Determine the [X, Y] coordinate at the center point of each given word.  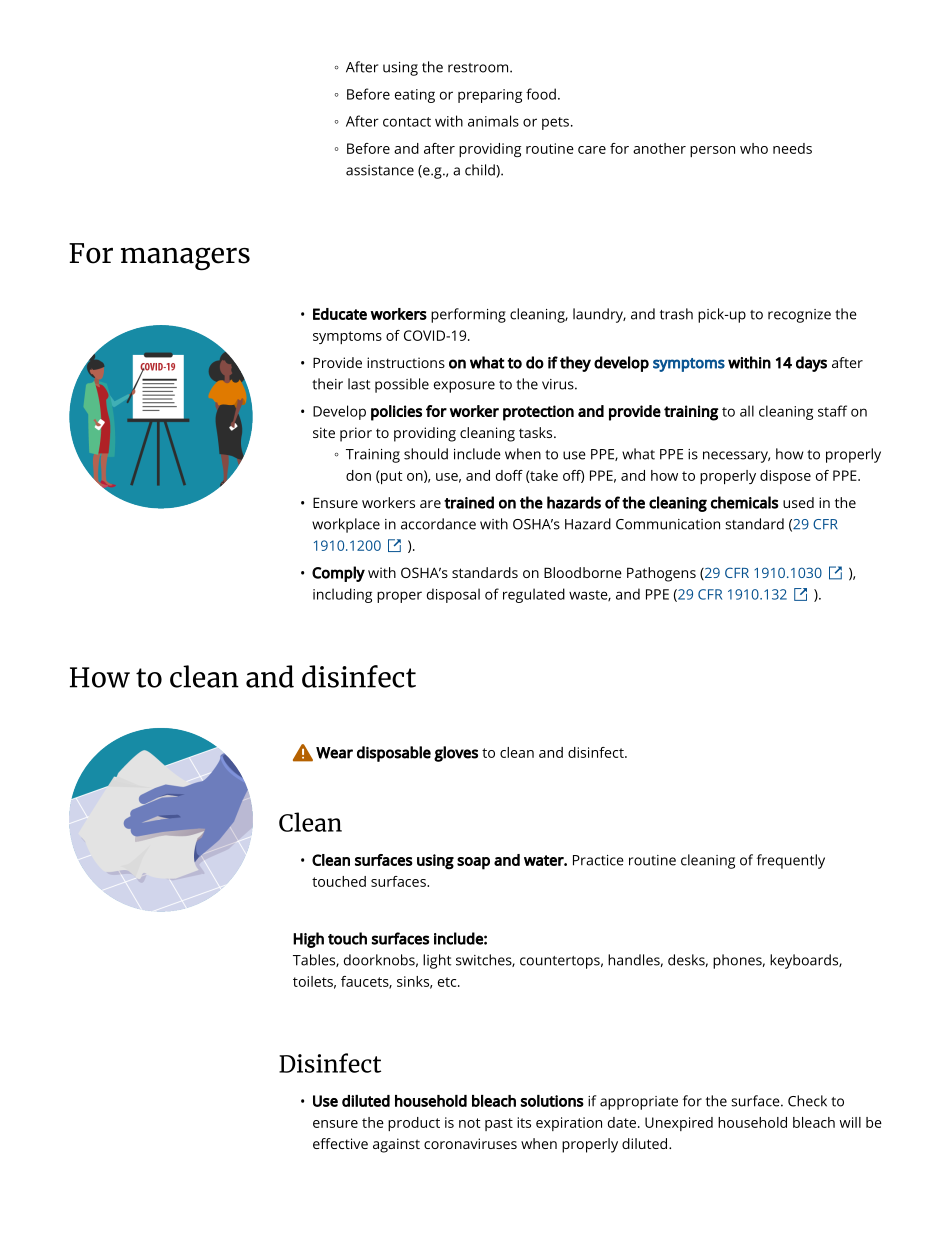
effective [340, 1143]
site [324, 432]
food [541, 94]
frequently [791, 861]
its [524, 1122]
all [747, 411]
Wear [334, 753]
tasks [537, 432]
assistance [380, 170]
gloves [456, 754]
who [754, 148]
